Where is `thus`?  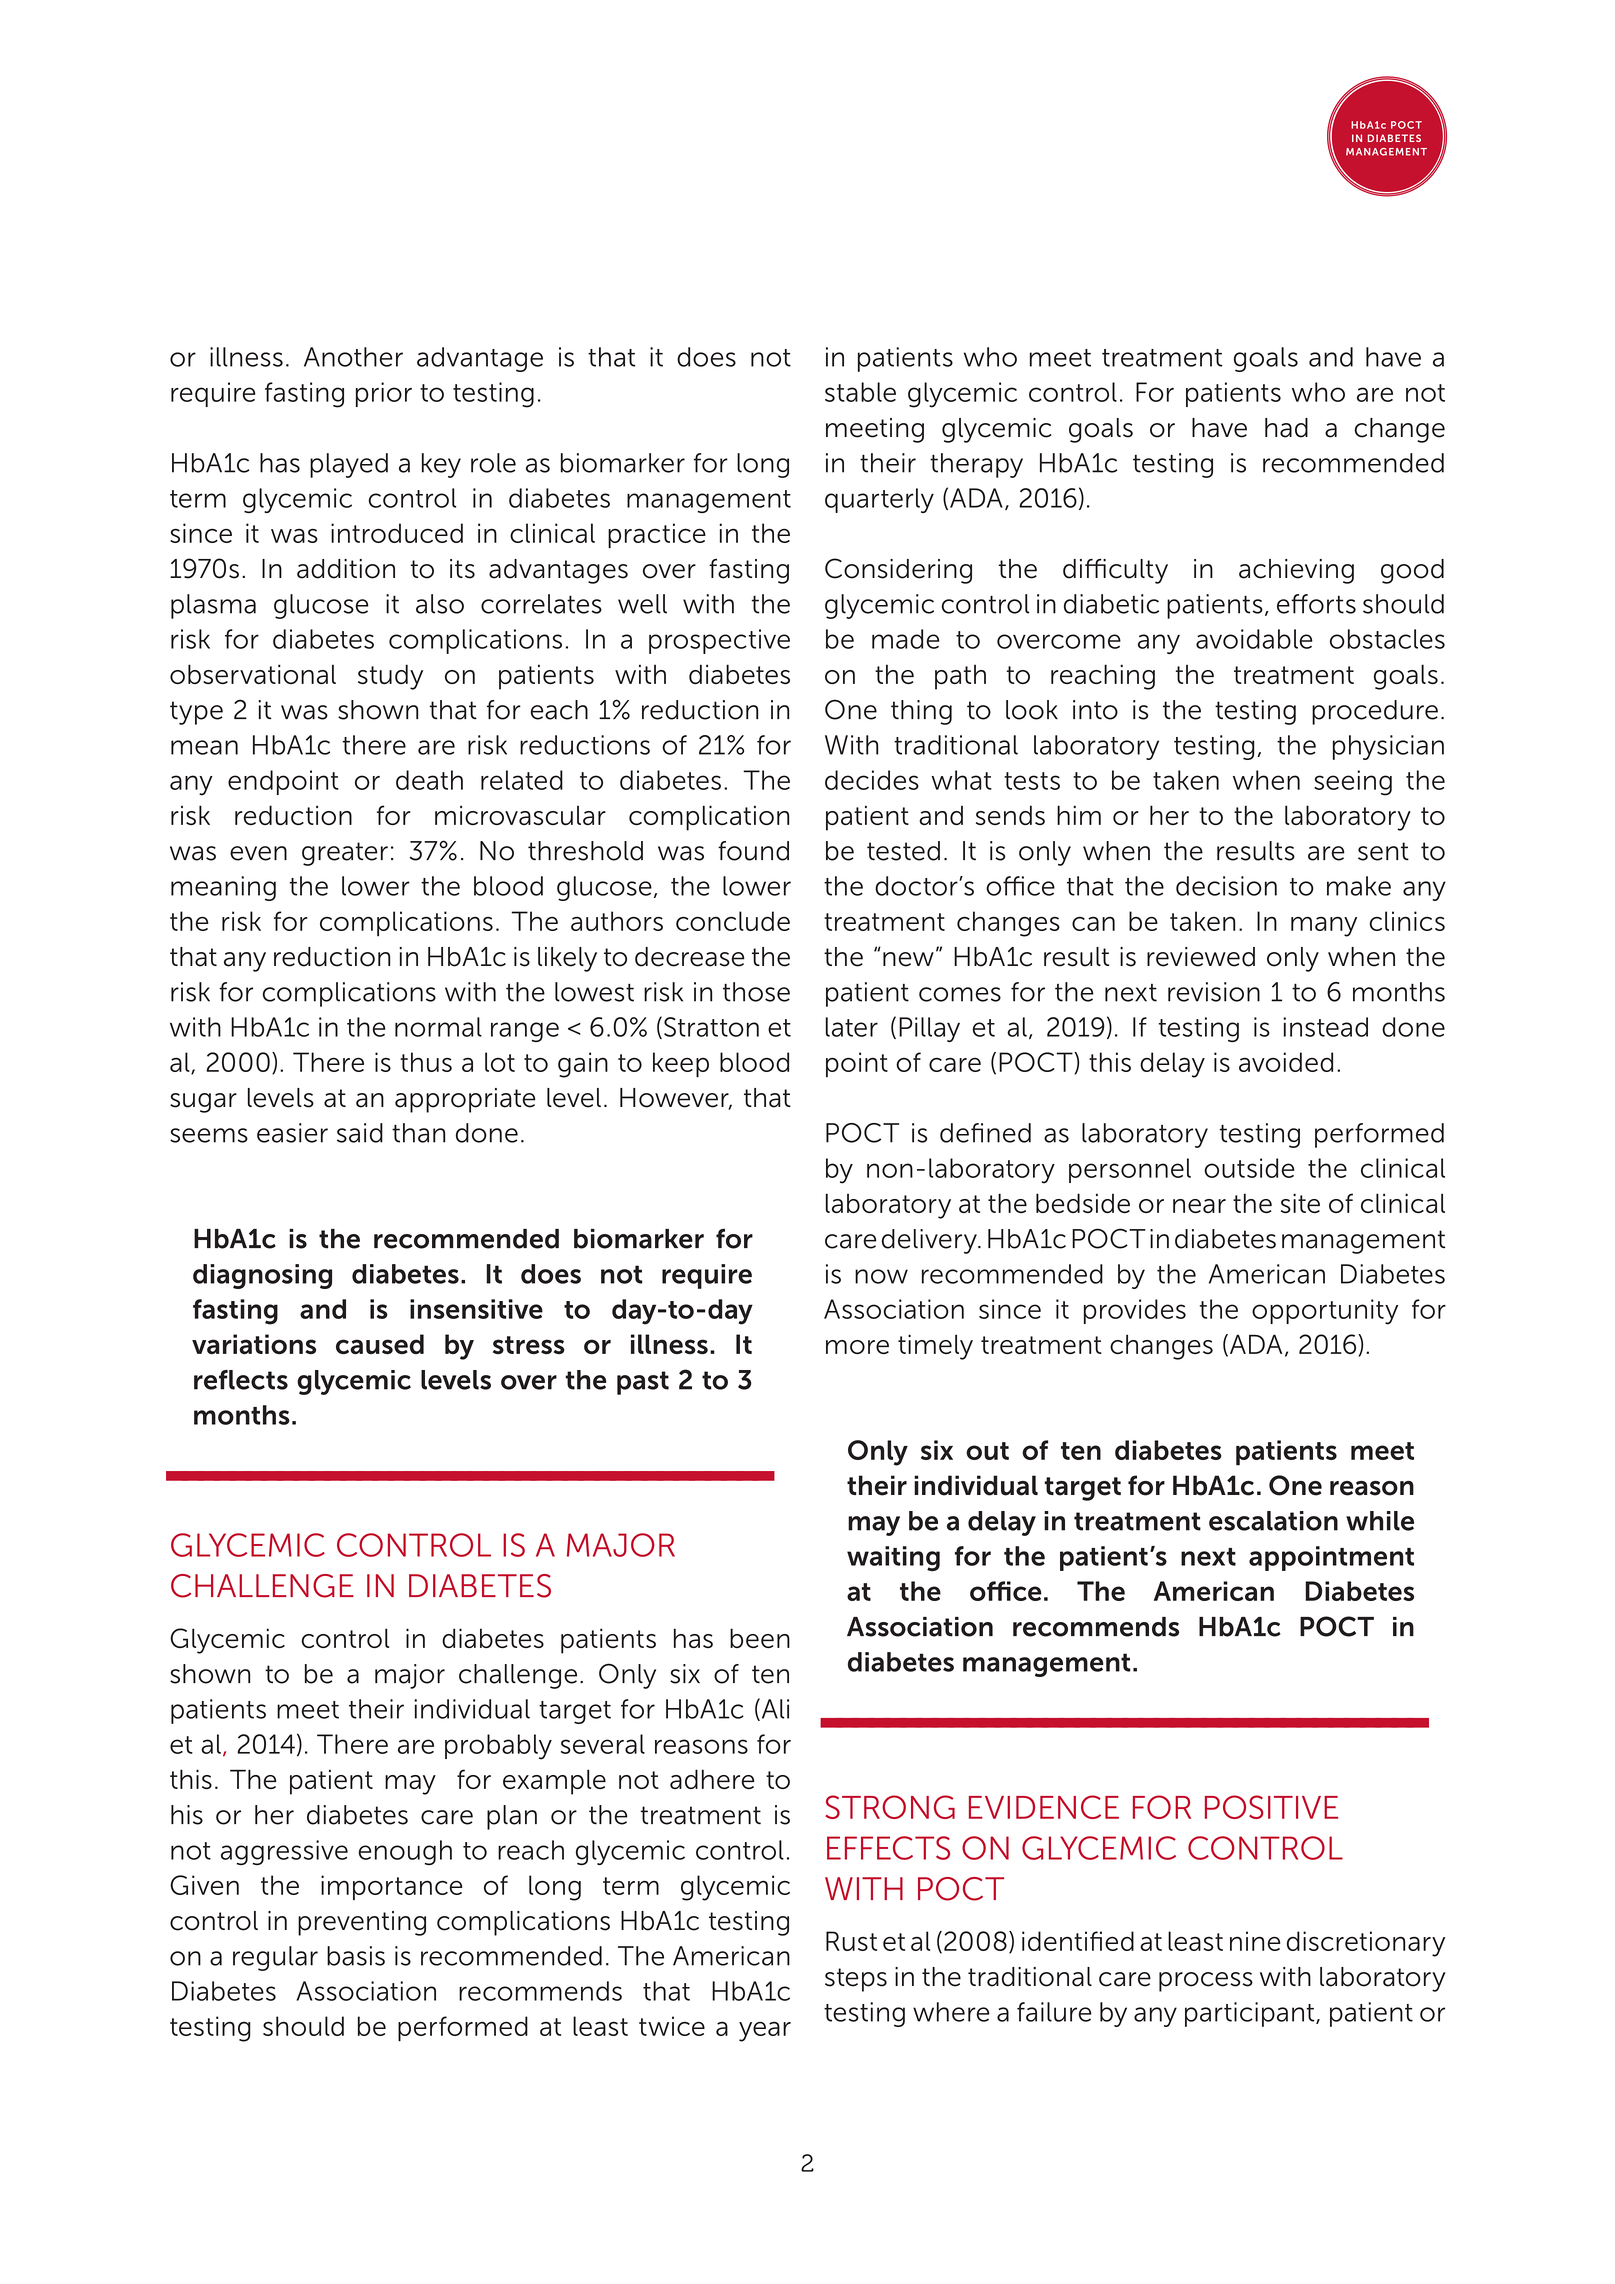
thus is located at coordinates (426, 1062).
